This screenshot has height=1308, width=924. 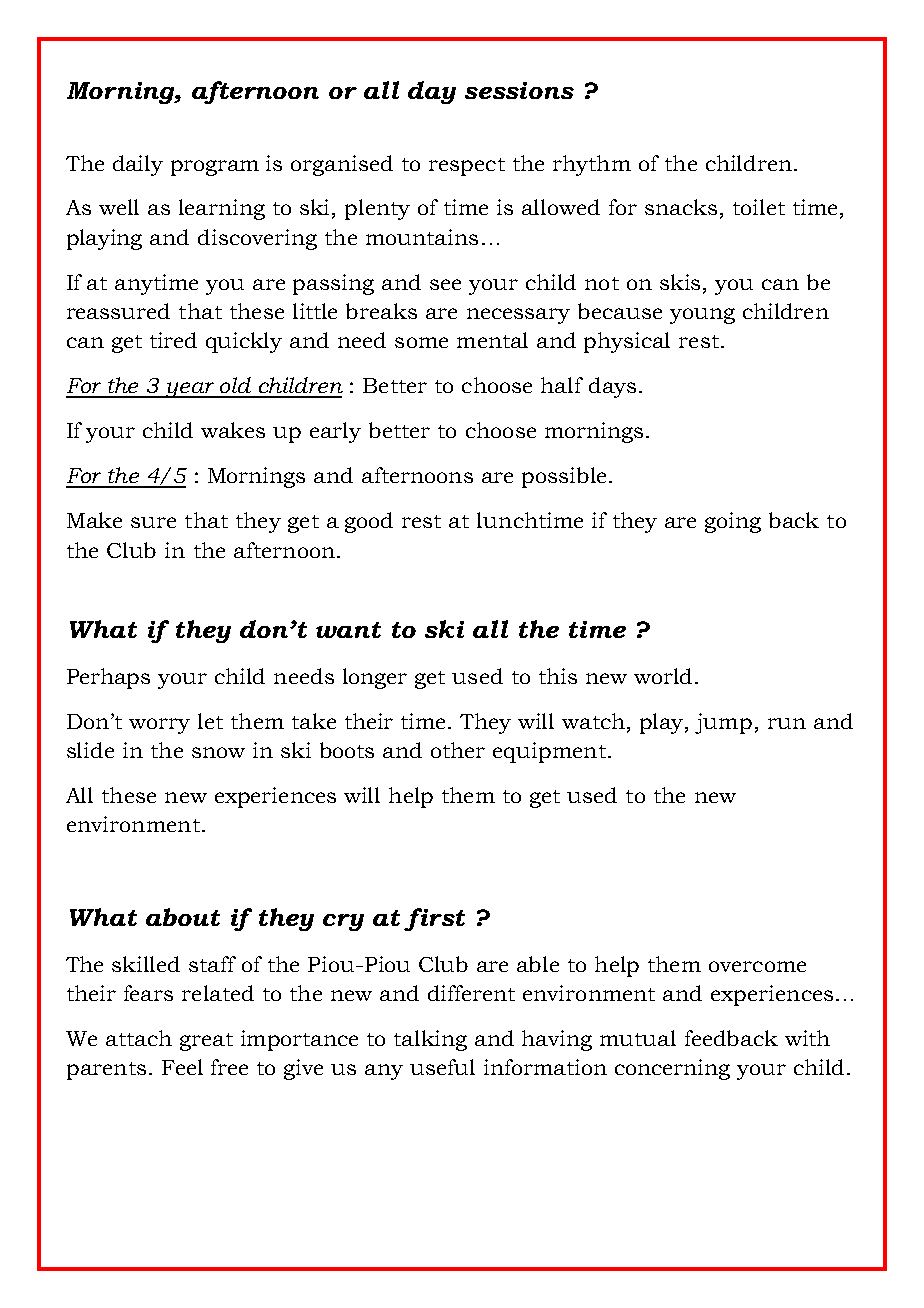 I want to click on toilet, so click(x=759, y=207).
